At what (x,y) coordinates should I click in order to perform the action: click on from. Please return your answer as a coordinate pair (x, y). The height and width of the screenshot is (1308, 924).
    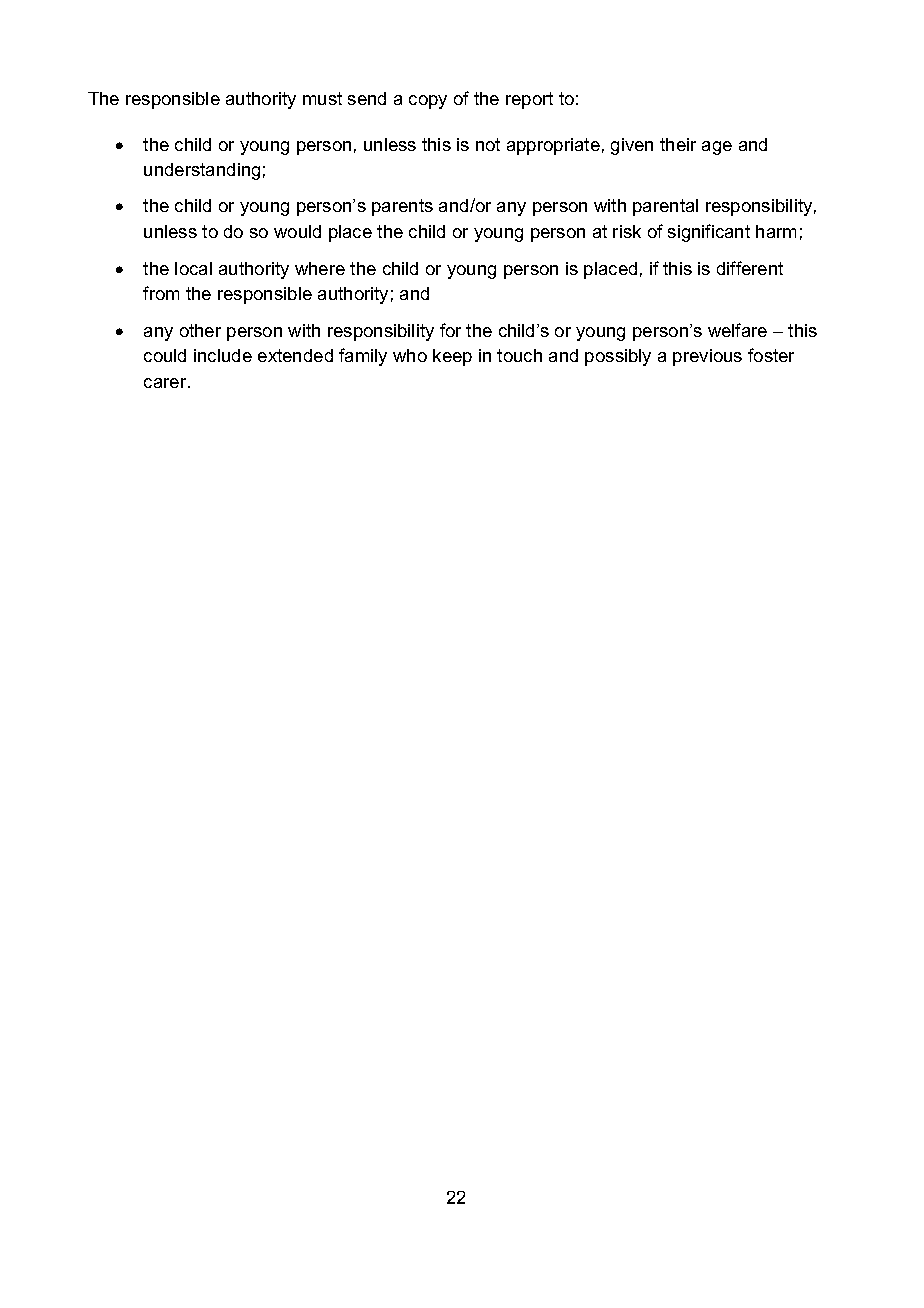
    Looking at the image, I should click on (161, 293).
